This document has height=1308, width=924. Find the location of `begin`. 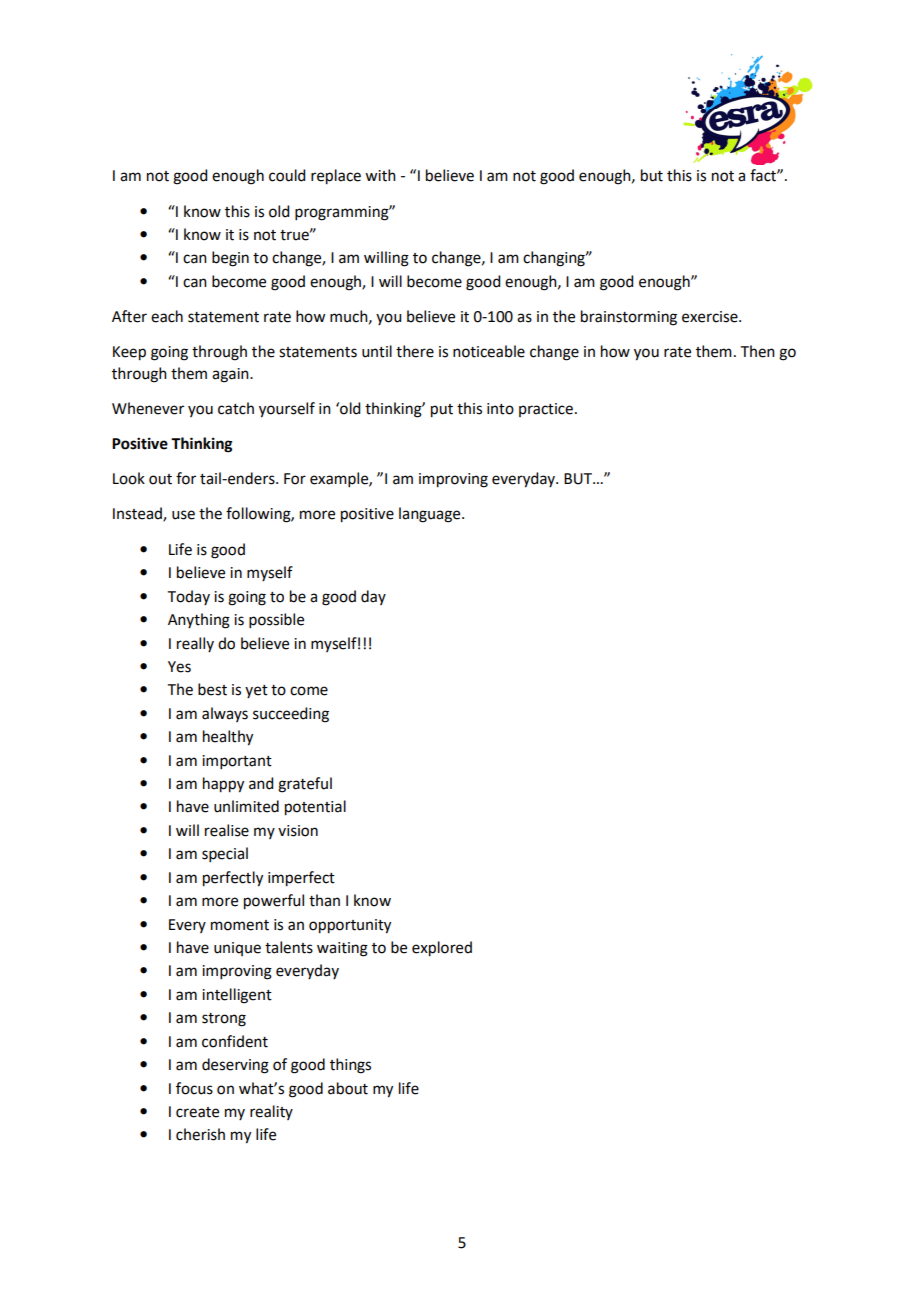

begin is located at coordinates (230, 259).
